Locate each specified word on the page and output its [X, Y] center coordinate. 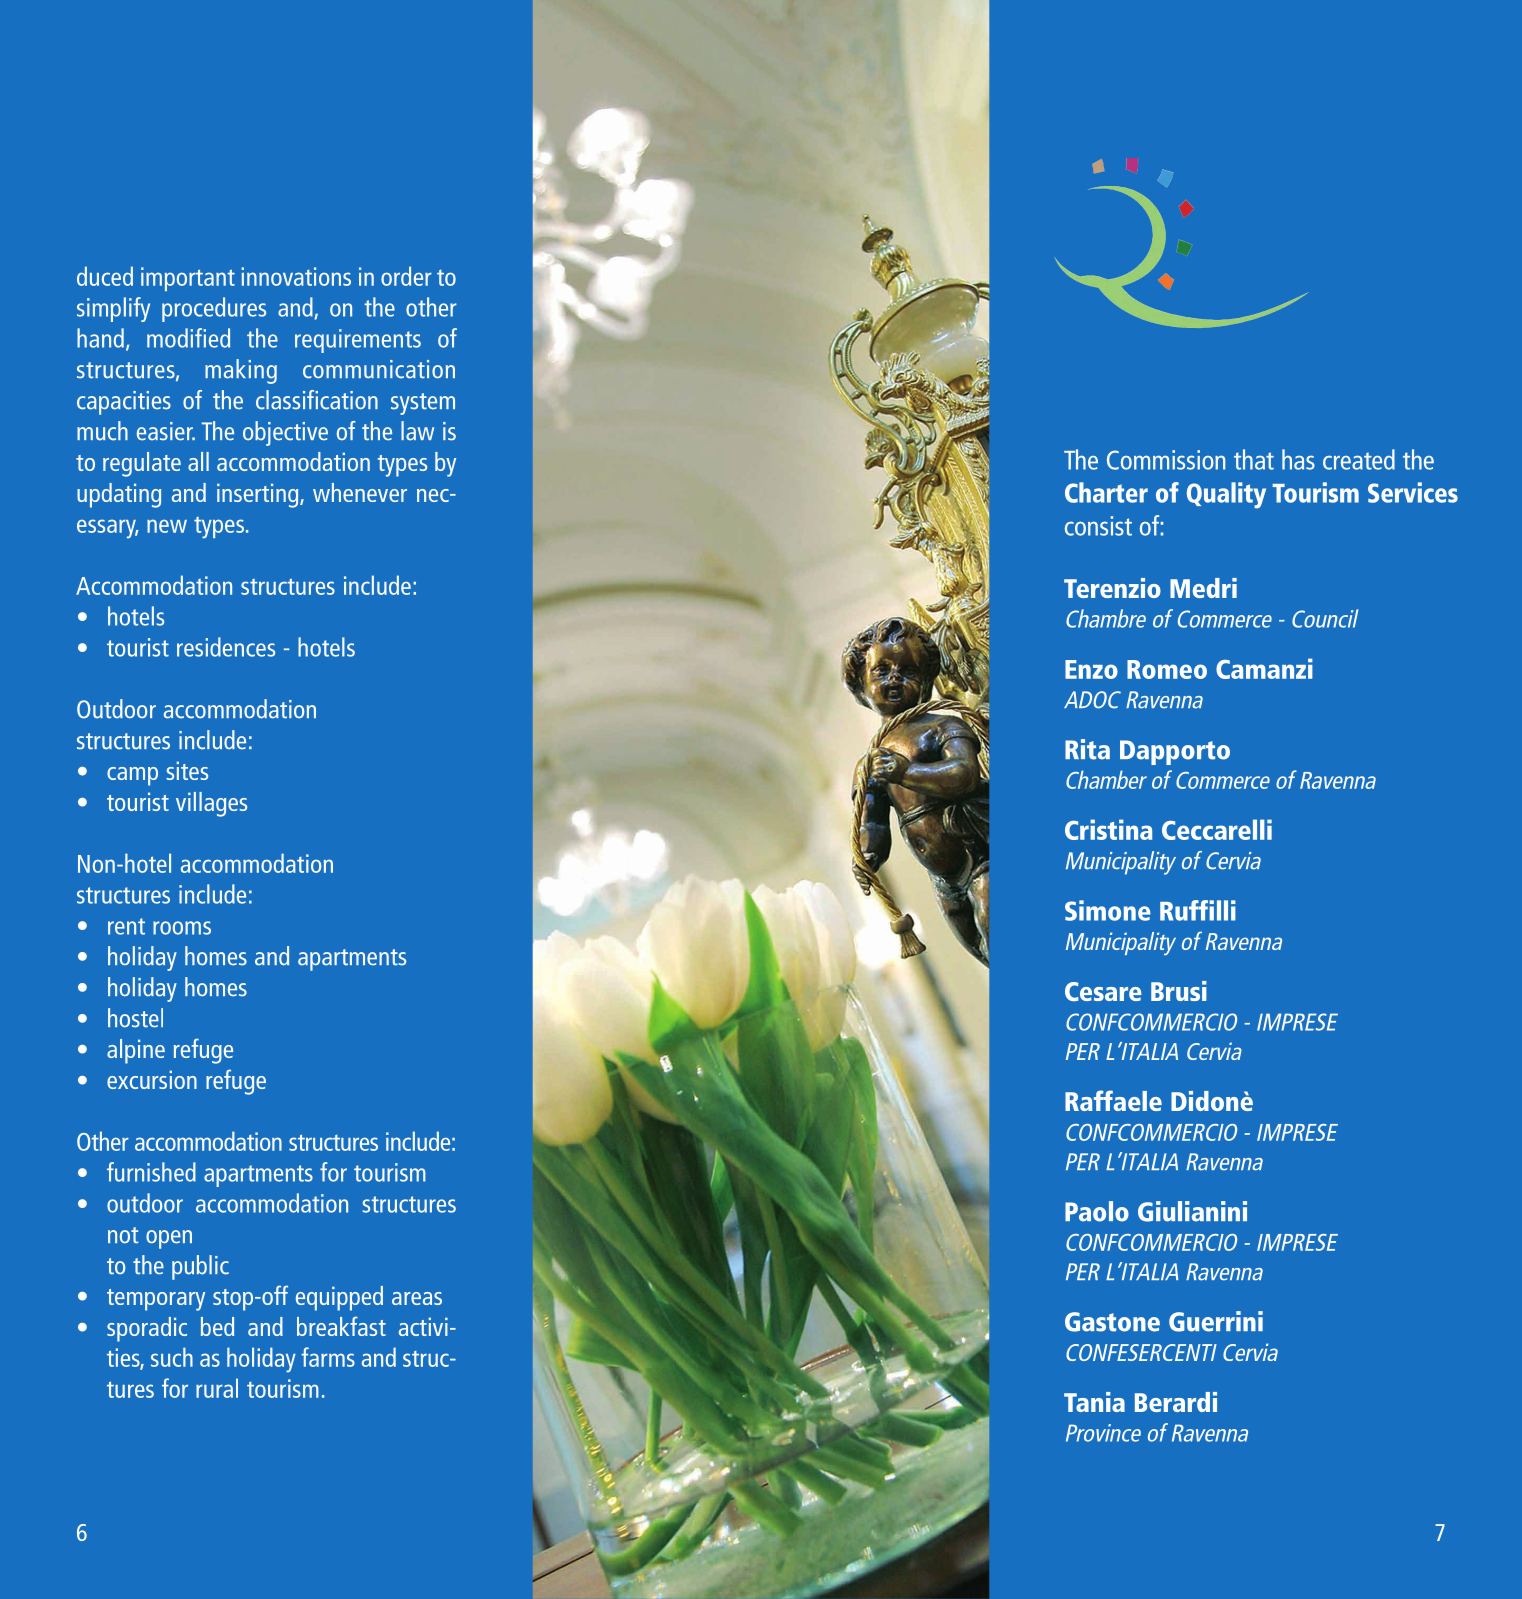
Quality [1226, 495]
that [1254, 459]
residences [226, 647]
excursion [152, 1079]
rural [217, 1388]
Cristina [1108, 829]
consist [1098, 526]
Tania [1094, 1402]
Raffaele [1113, 1100]
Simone [1108, 910]
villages [211, 804]
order [406, 276]
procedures [214, 309]
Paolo [1097, 1211]
